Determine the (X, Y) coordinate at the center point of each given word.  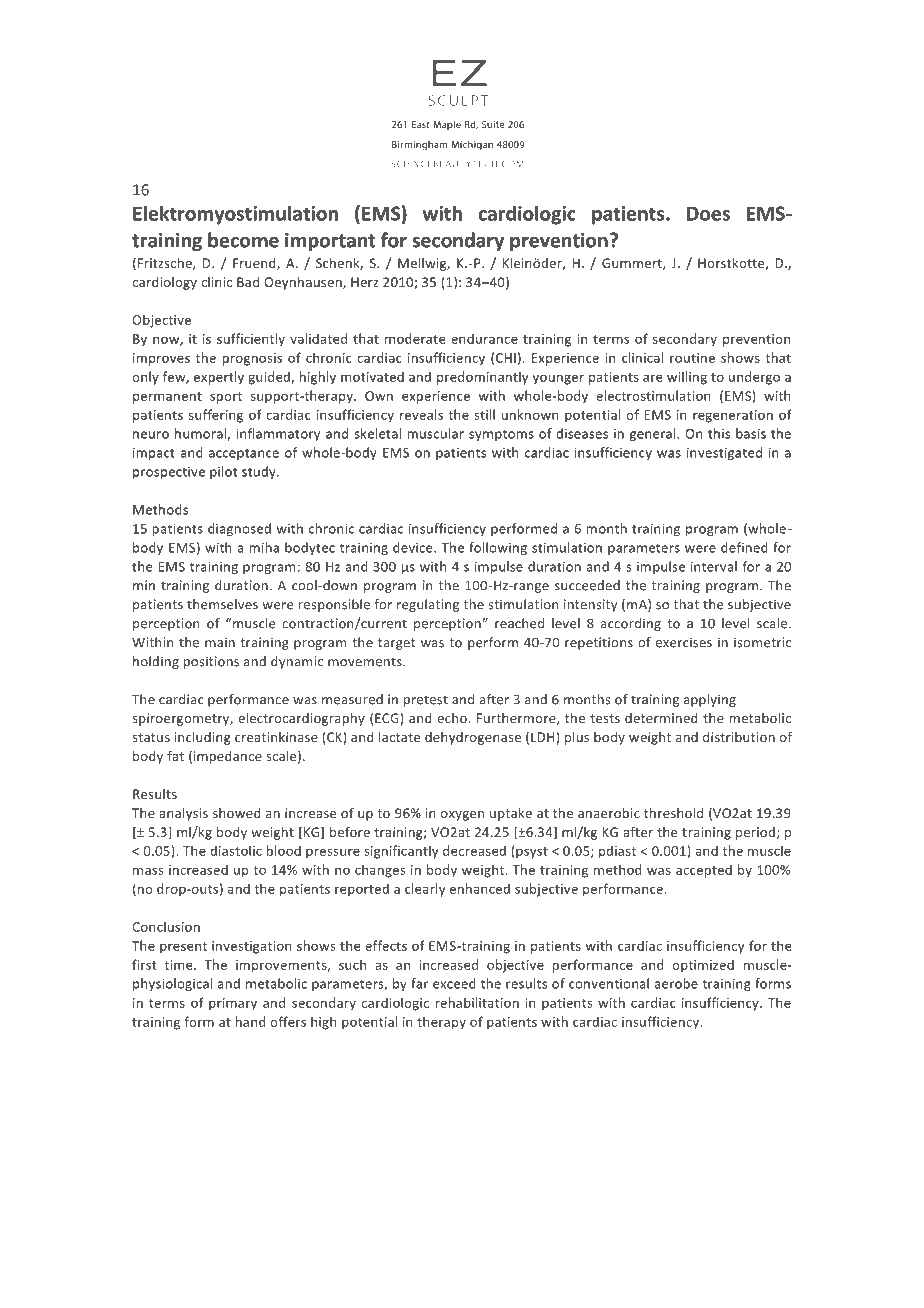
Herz (365, 282)
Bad (248, 282)
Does (708, 213)
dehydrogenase (473, 738)
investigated (724, 453)
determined (661, 718)
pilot (223, 472)
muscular (436, 433)
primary (233, 1004)
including (203, 738)
